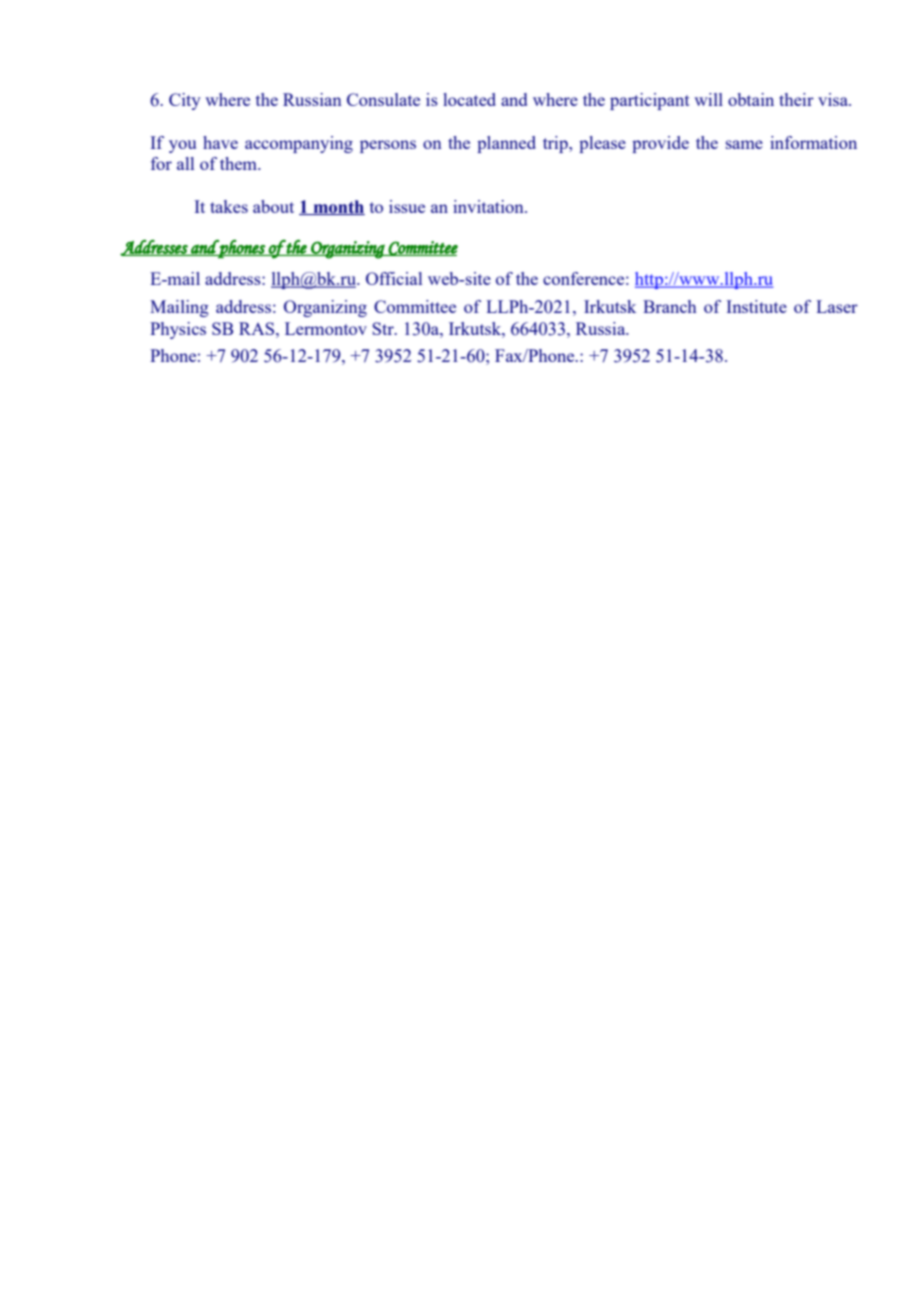  I want to click on same, so click(744, 144).
